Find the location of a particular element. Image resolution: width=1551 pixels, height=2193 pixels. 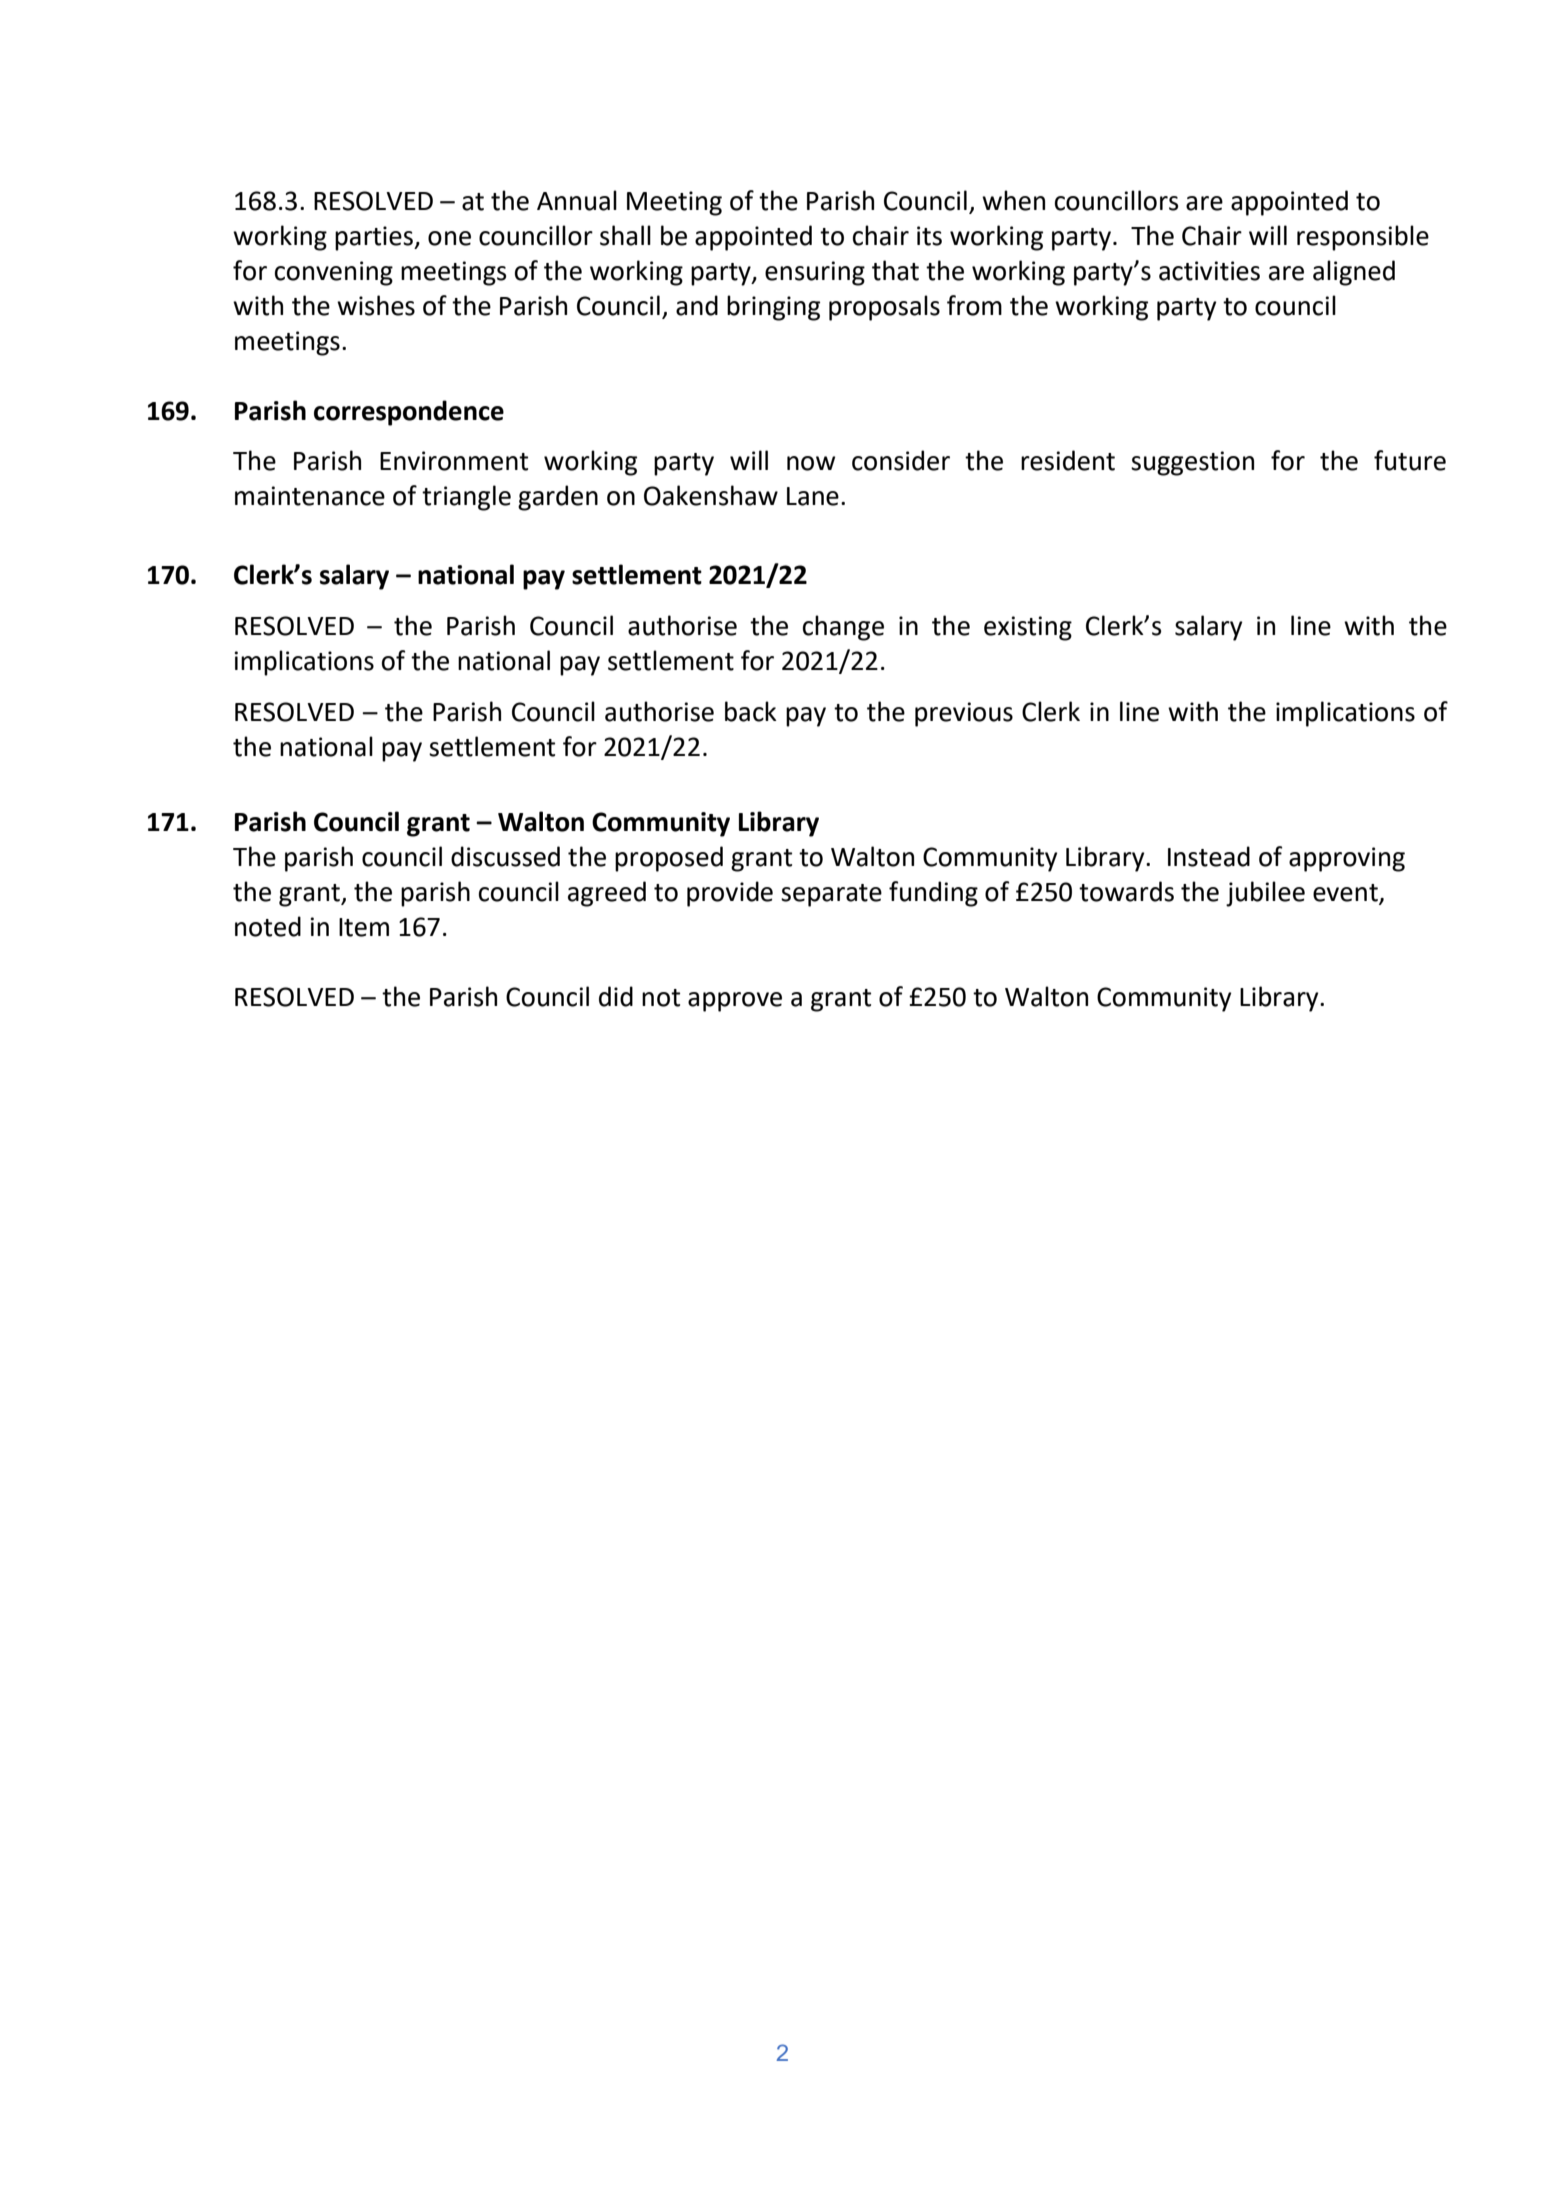

its is located at coordinates (929, 236).
